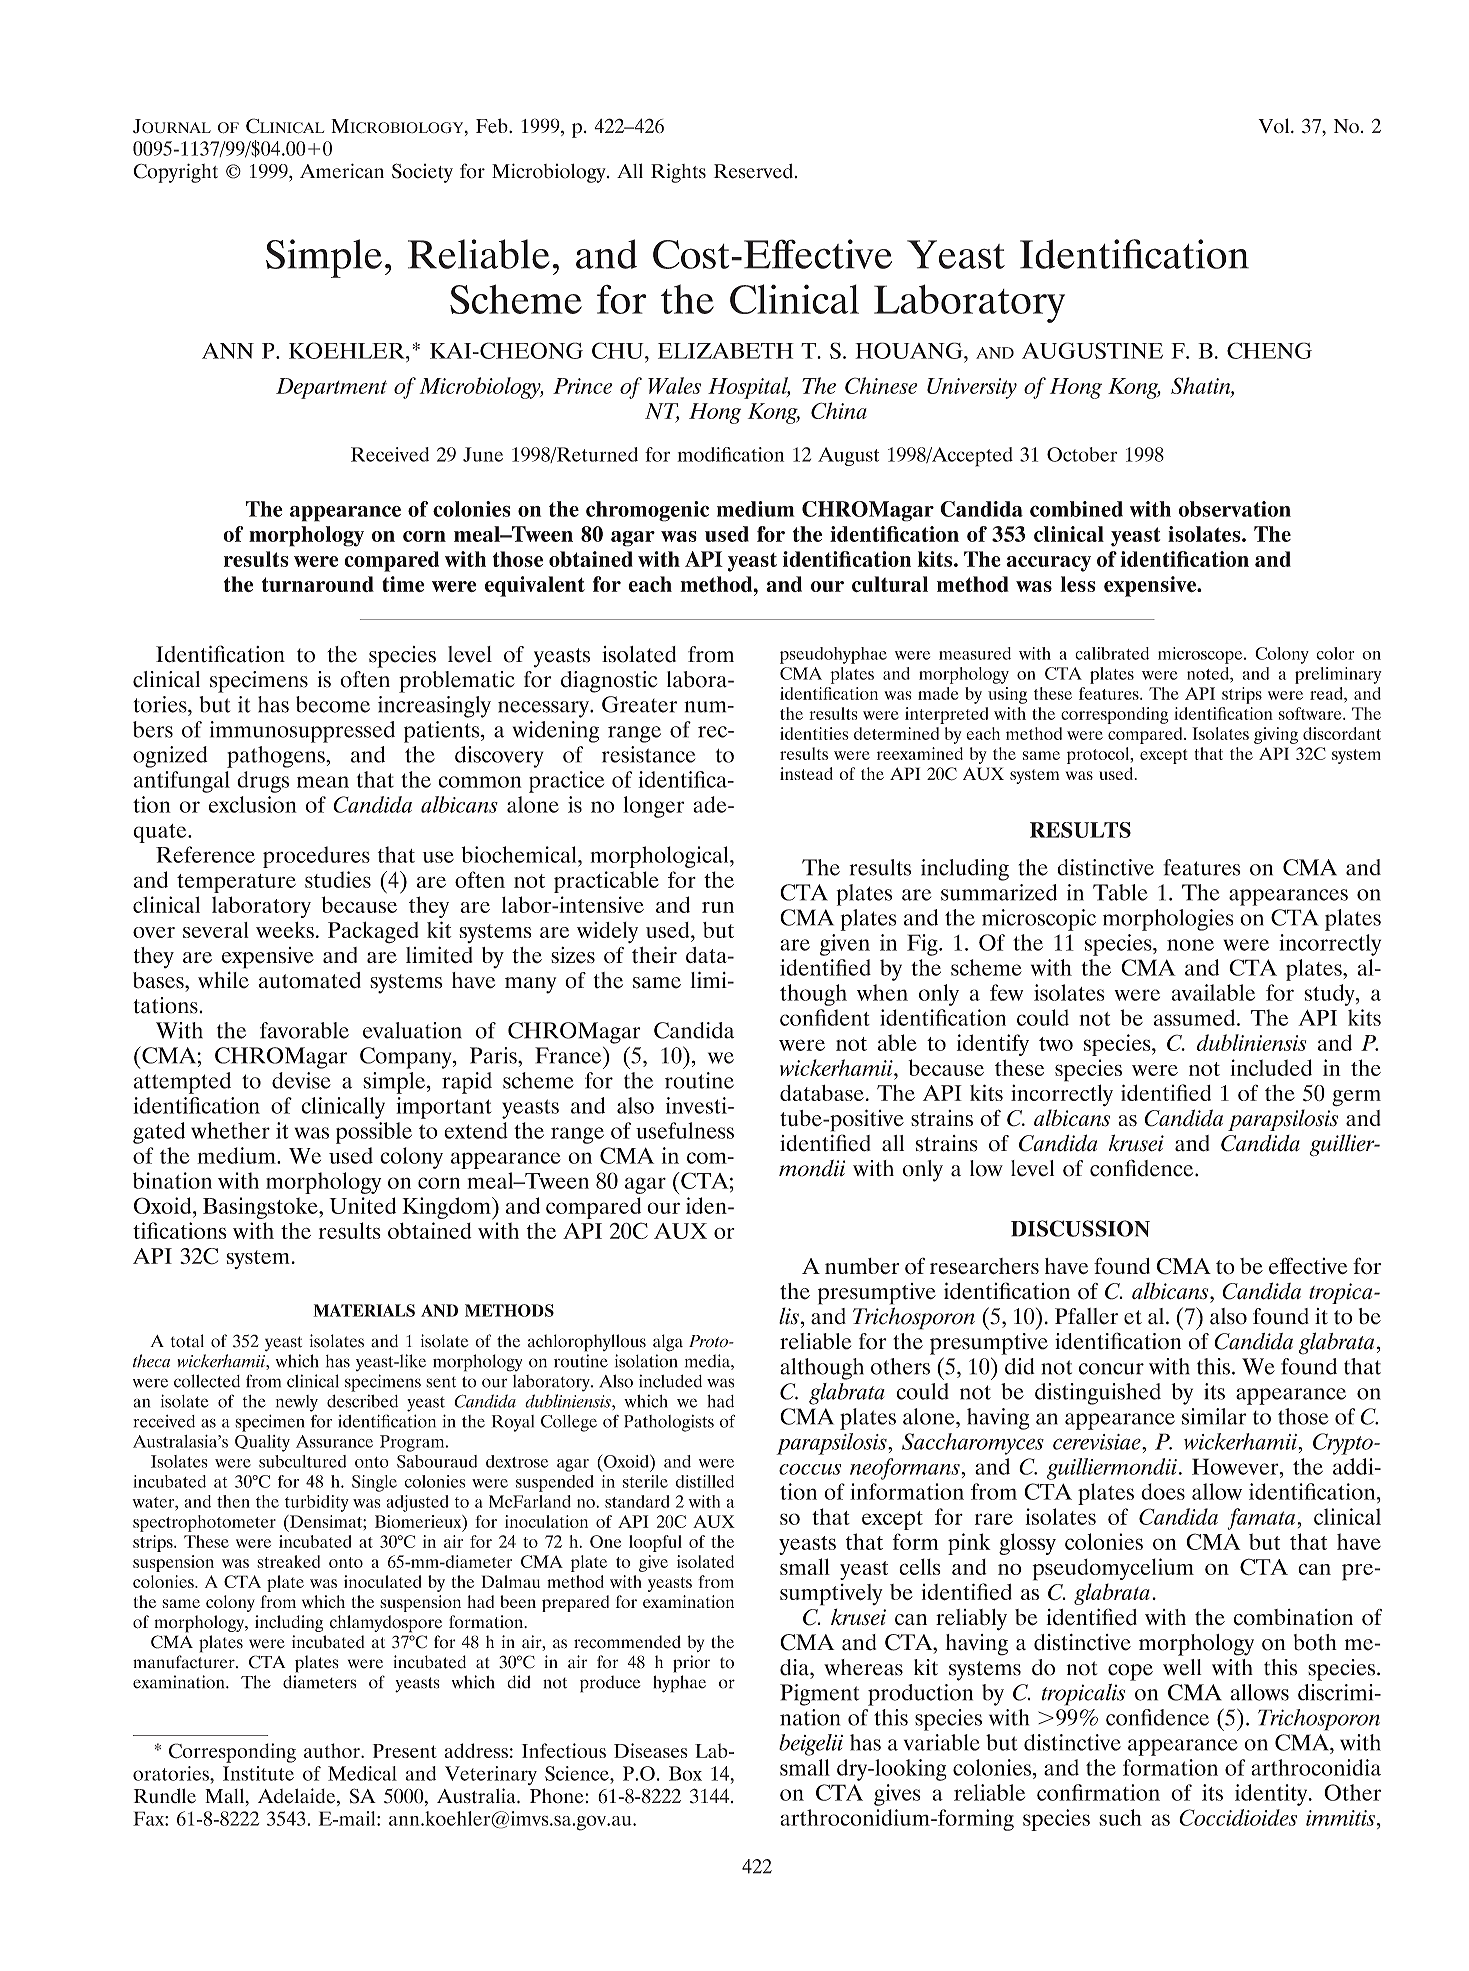  I want to click on none, so click(1190, 945).
